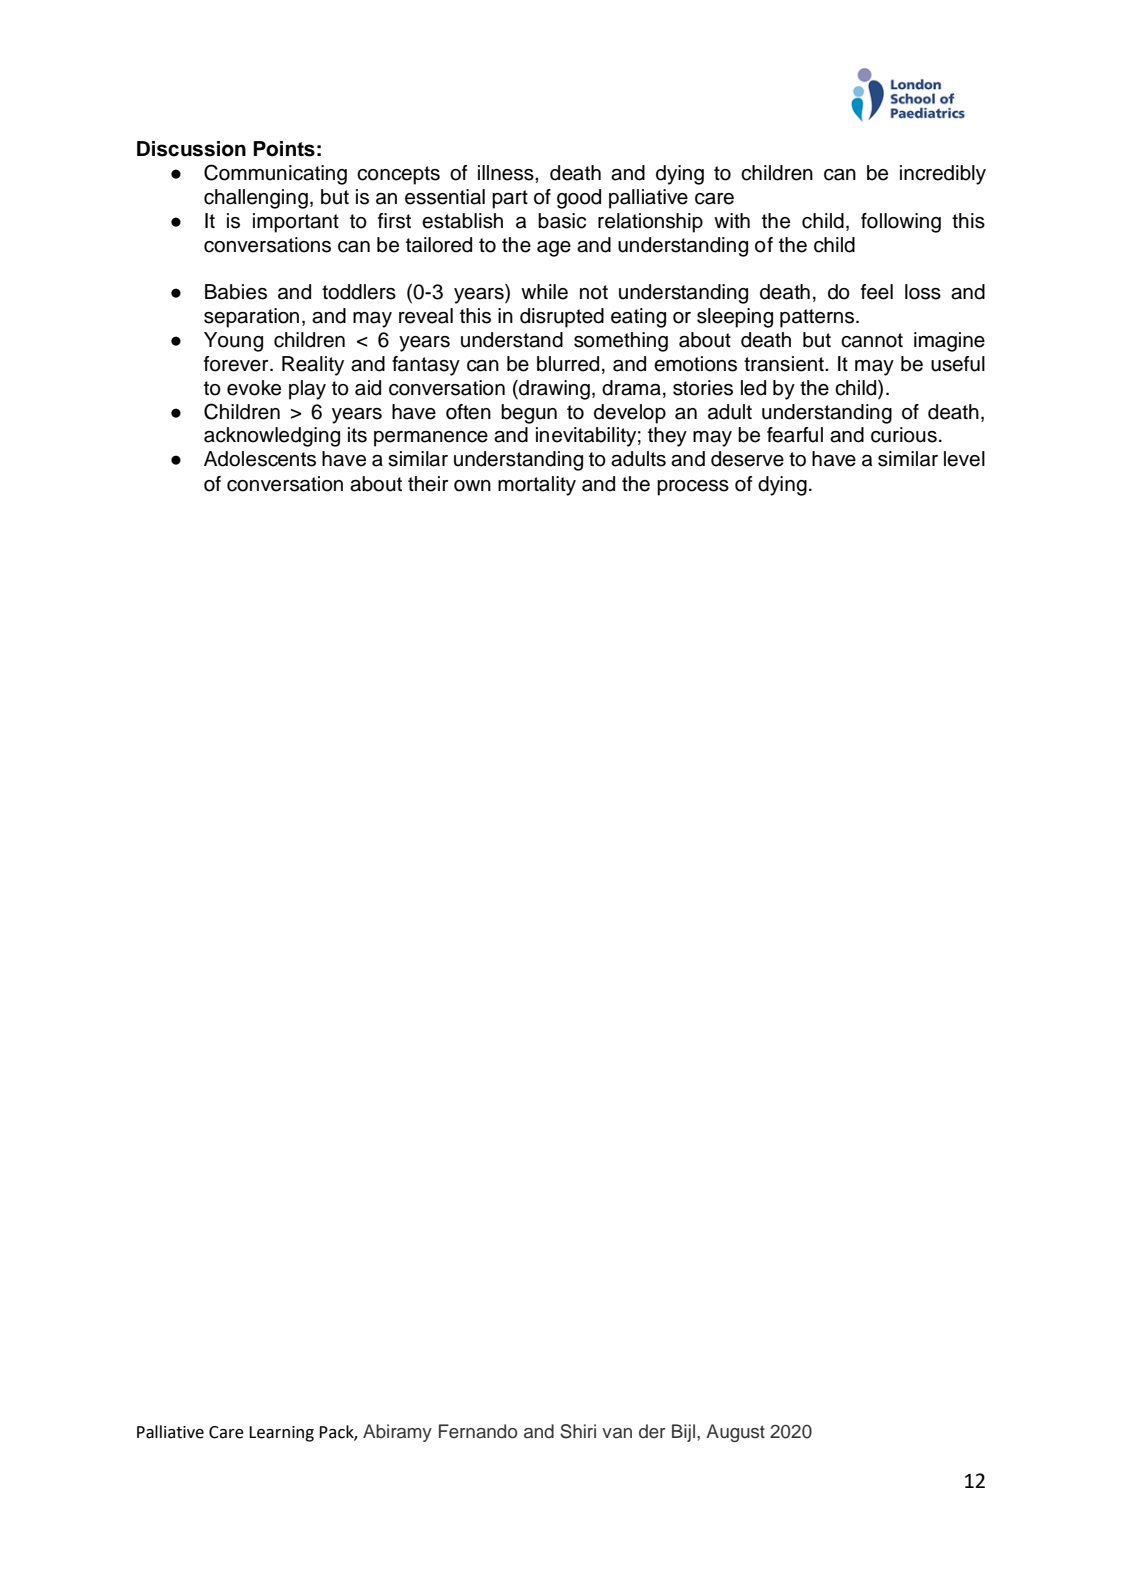  I want to click on van, so click(617, 1433).
